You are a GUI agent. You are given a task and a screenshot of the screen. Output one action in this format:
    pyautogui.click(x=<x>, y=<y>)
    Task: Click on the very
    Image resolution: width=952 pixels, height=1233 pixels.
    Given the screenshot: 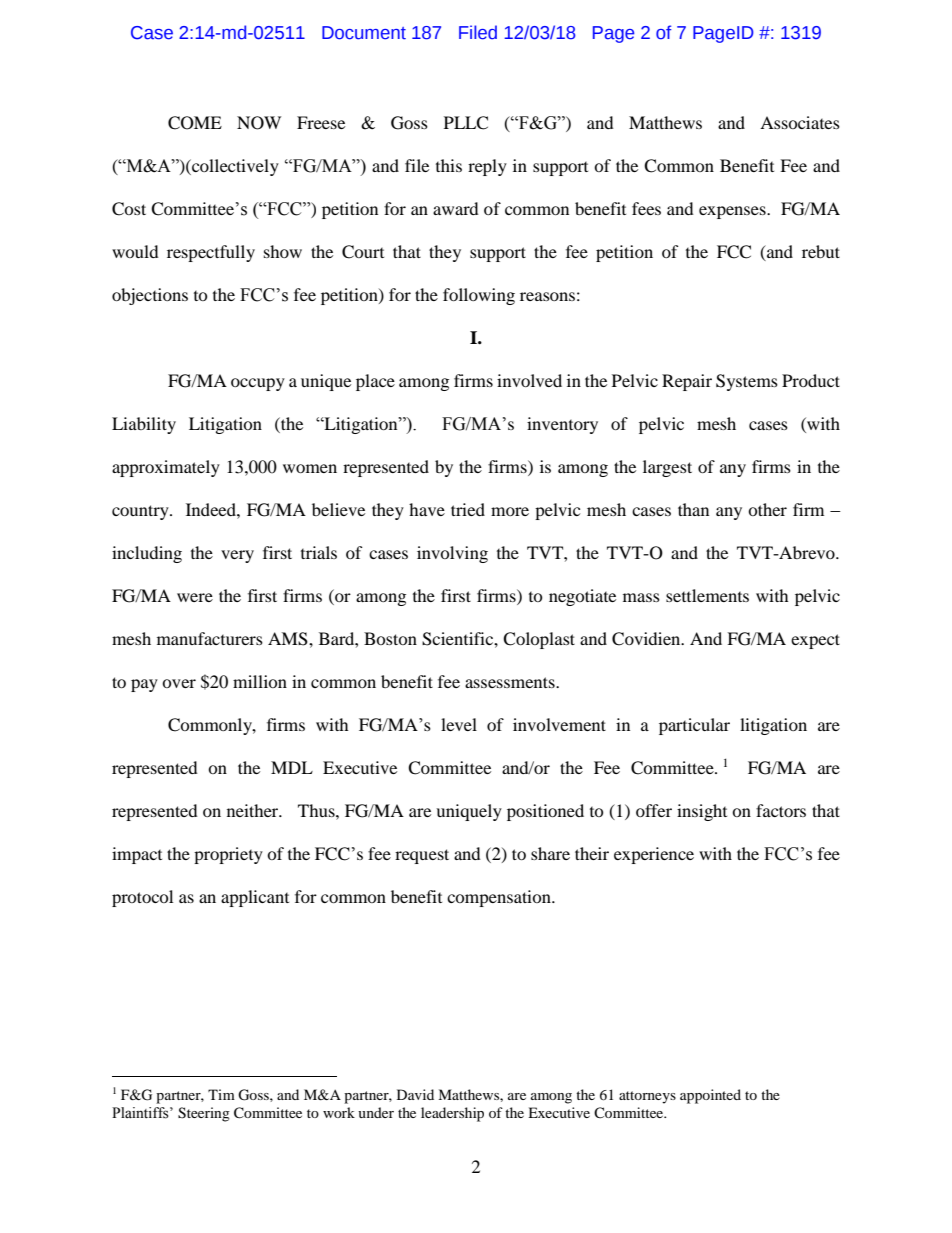 What is the action you would take?
    pyautogui.click(x=237, y=556)
